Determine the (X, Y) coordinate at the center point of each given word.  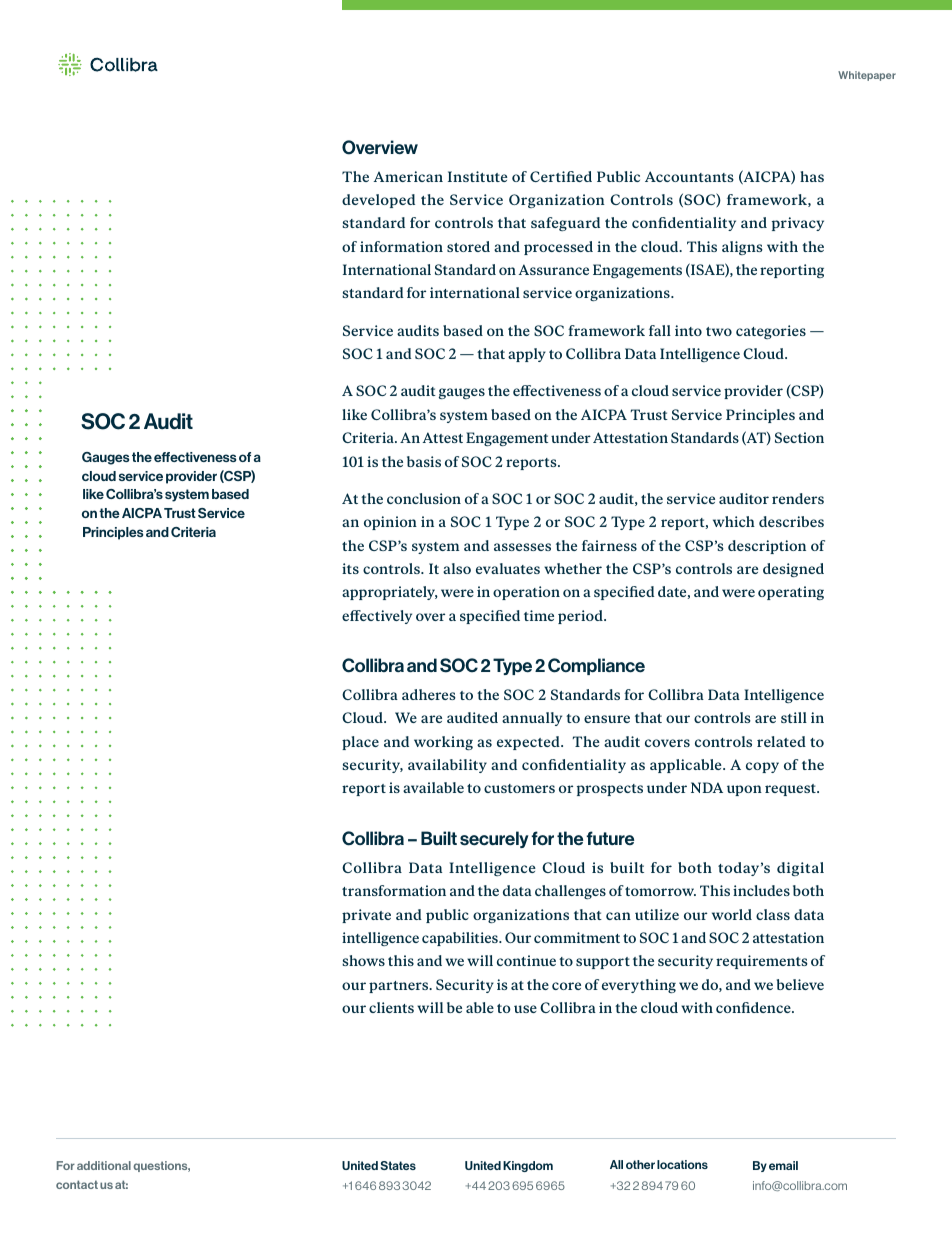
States (398, 1165)
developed (378, 201)
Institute (477, 176)
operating (791, 593)
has (812, 176)
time (539, 615)
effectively (377, 617)
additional (104, 1165)
